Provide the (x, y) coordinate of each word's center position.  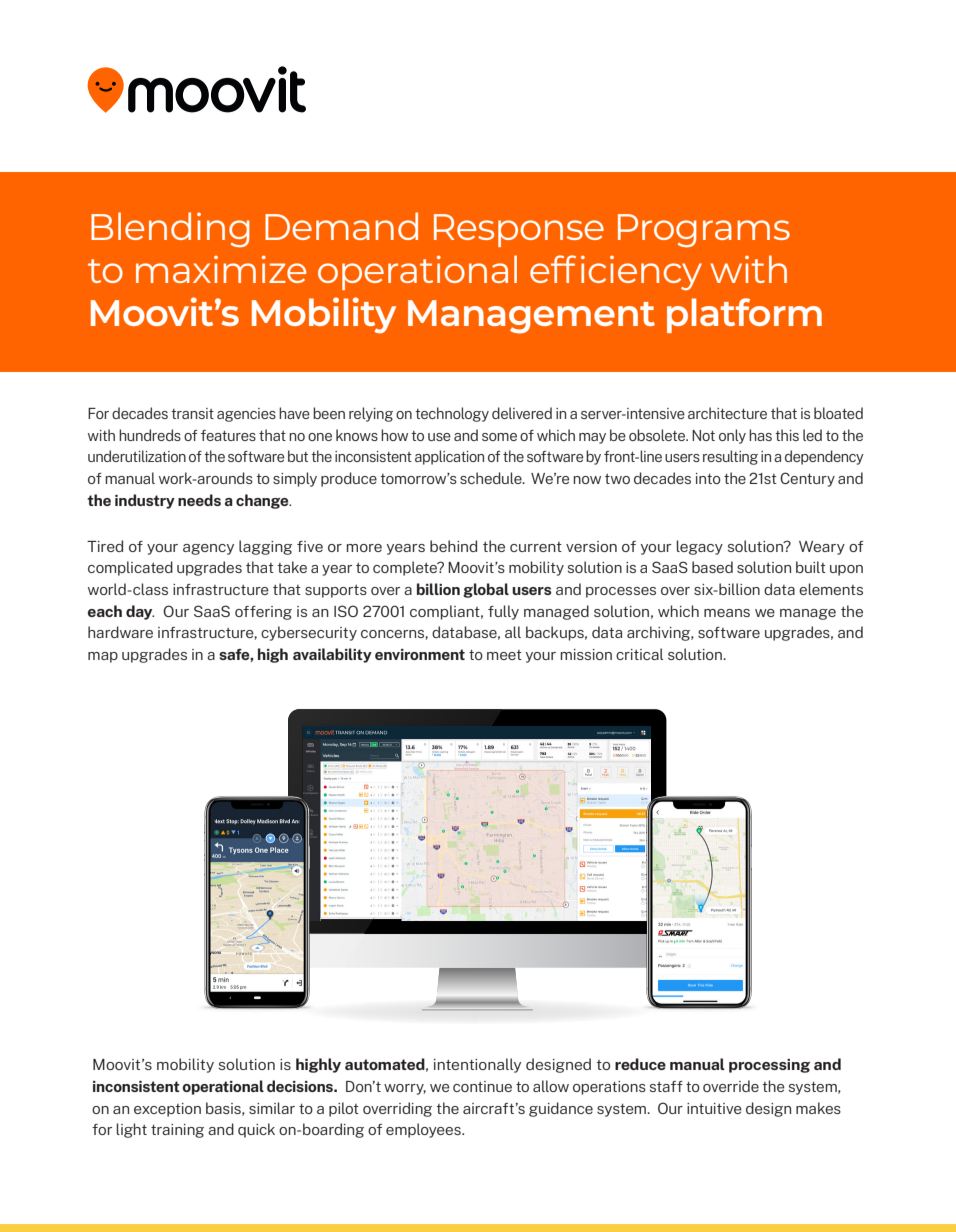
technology (452, 414)
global (486, 590)
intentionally (477, 1065)
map (103, 657)
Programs (704, 231)
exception (167, 1110)
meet (504, 655)
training (177, 1131)
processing (769, 1066)
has (760, 435)
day (140, 612)
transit (192, 413)
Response (519, 230)
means (727, 613)
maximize (221, 269)
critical (639, 654)
